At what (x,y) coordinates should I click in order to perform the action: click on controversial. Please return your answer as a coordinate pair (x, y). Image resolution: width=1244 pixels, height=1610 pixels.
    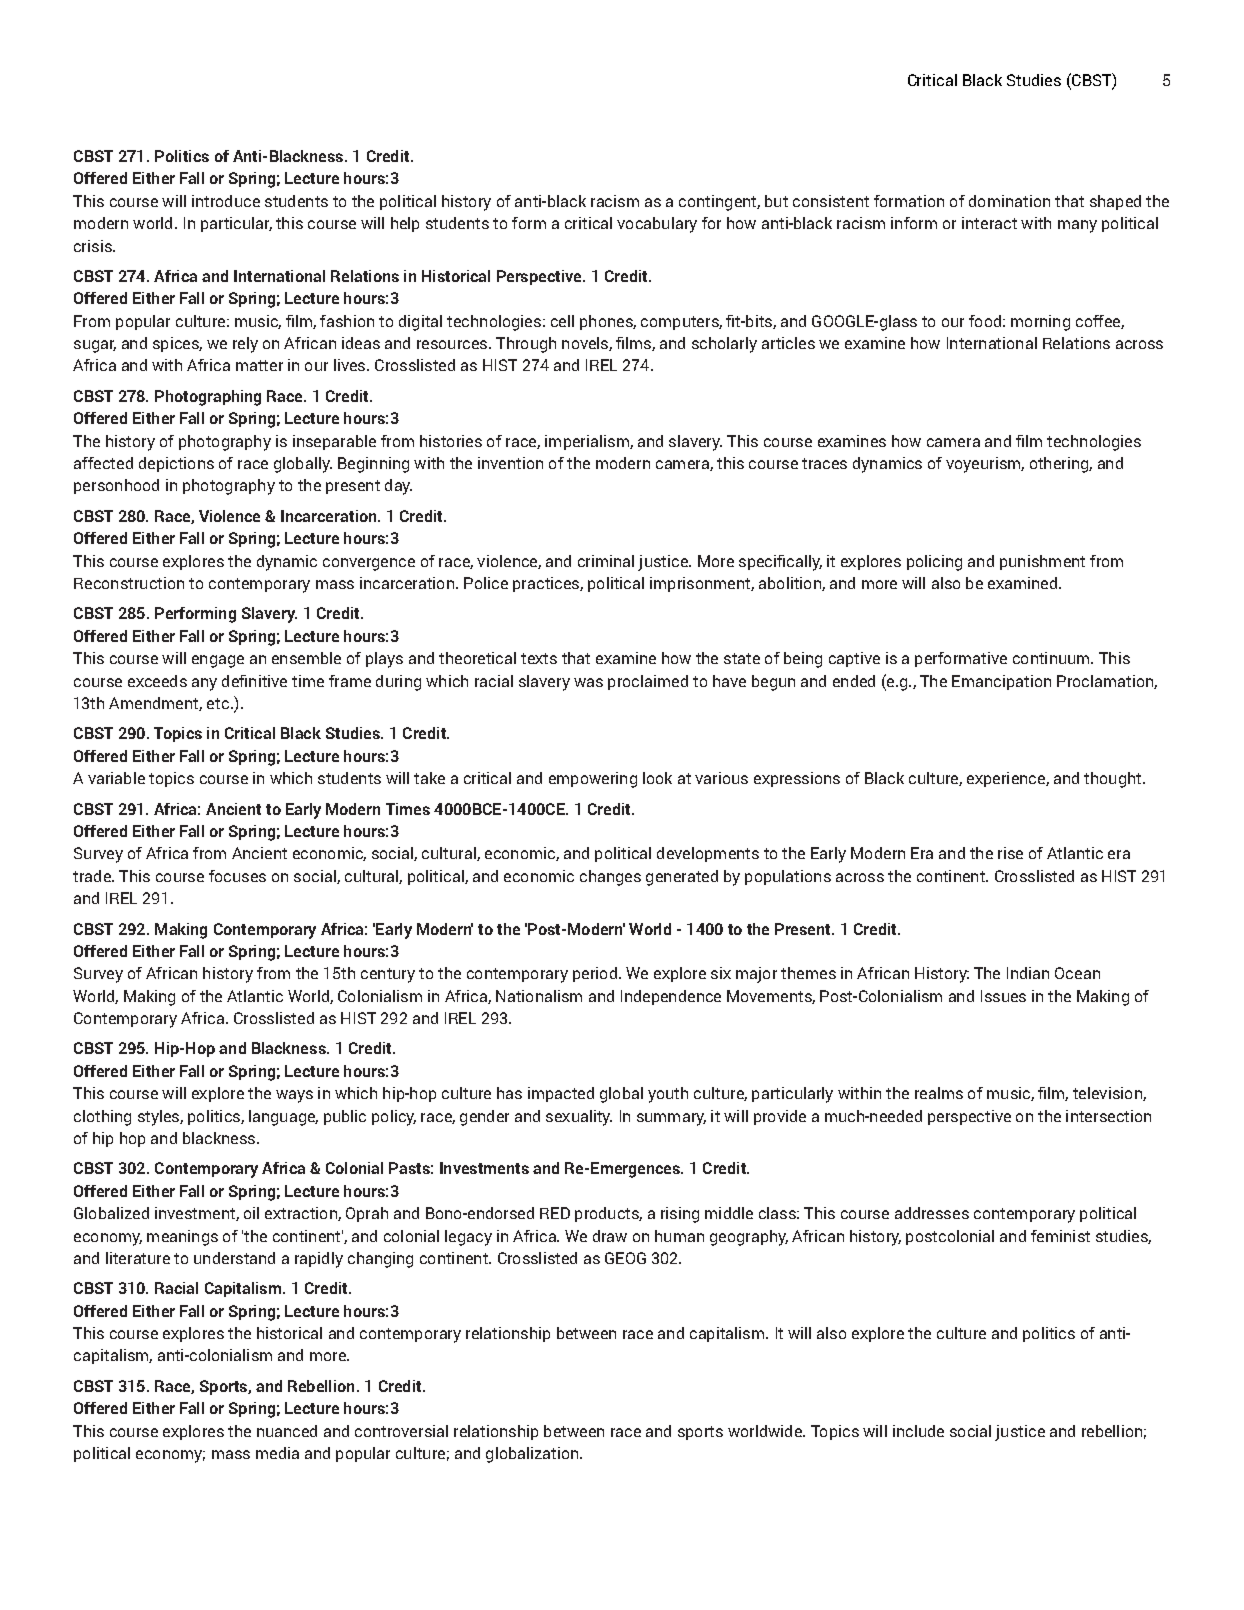
    Looking at the image, I should click on (401, 1431).
